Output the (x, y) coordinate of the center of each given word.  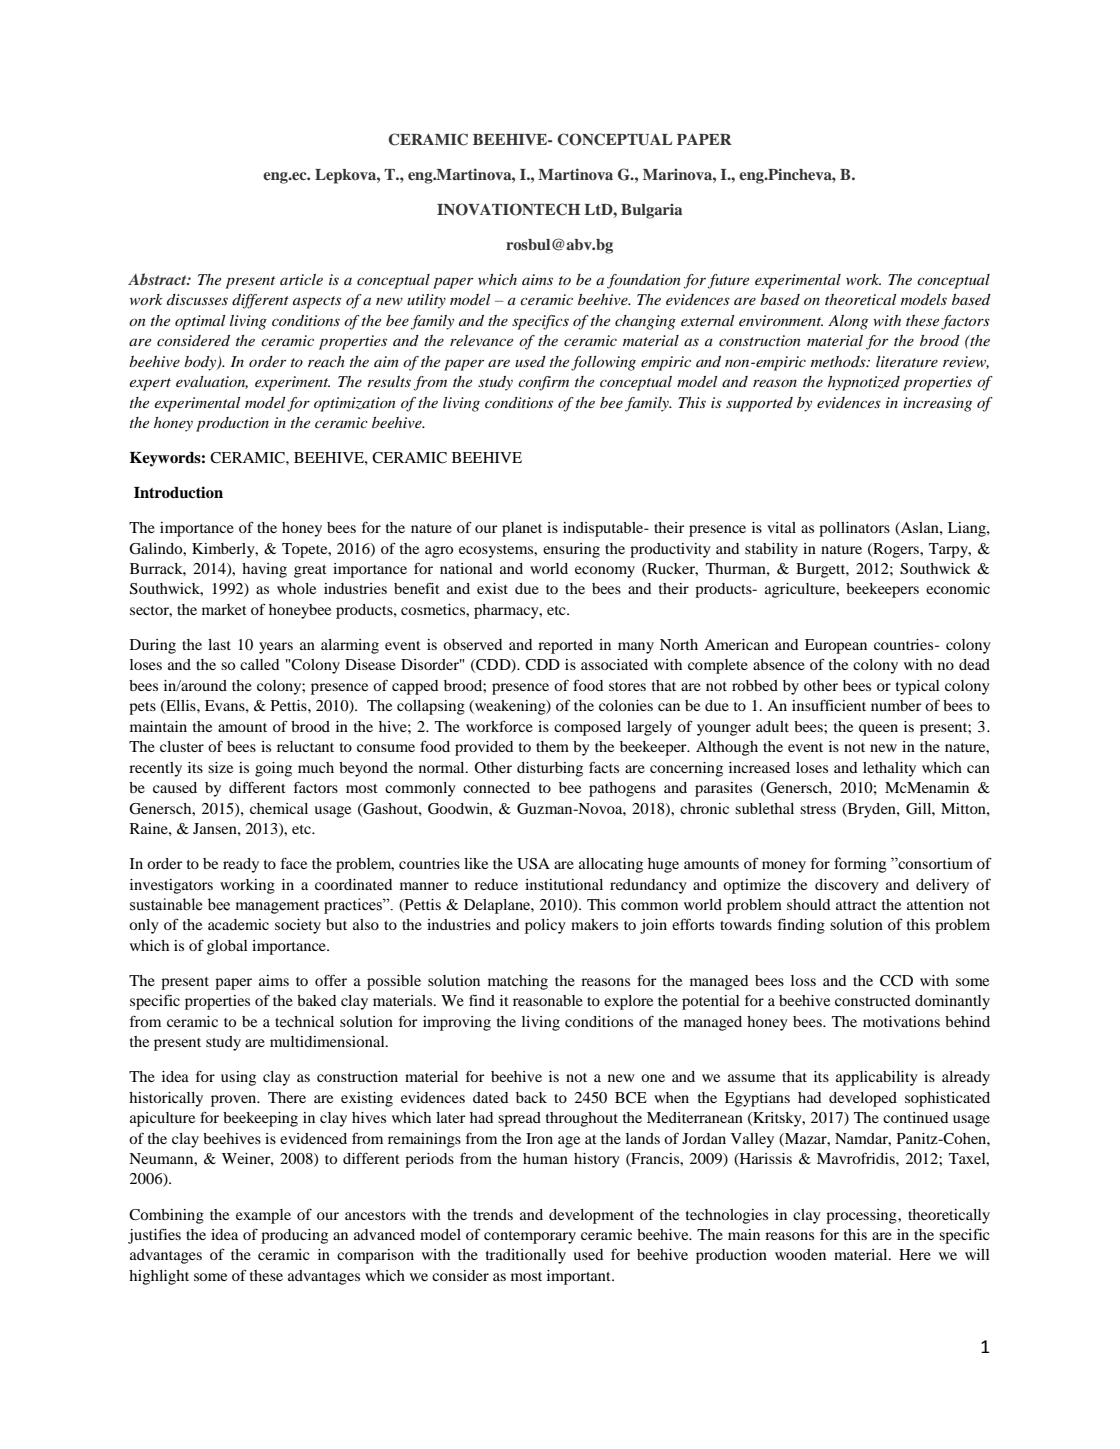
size (220, 767)
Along (848, 322)
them (552, 746)
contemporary (530, 1237)
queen (878, 730)
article (301, 279)
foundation (644, 281)
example (263, 1216)
